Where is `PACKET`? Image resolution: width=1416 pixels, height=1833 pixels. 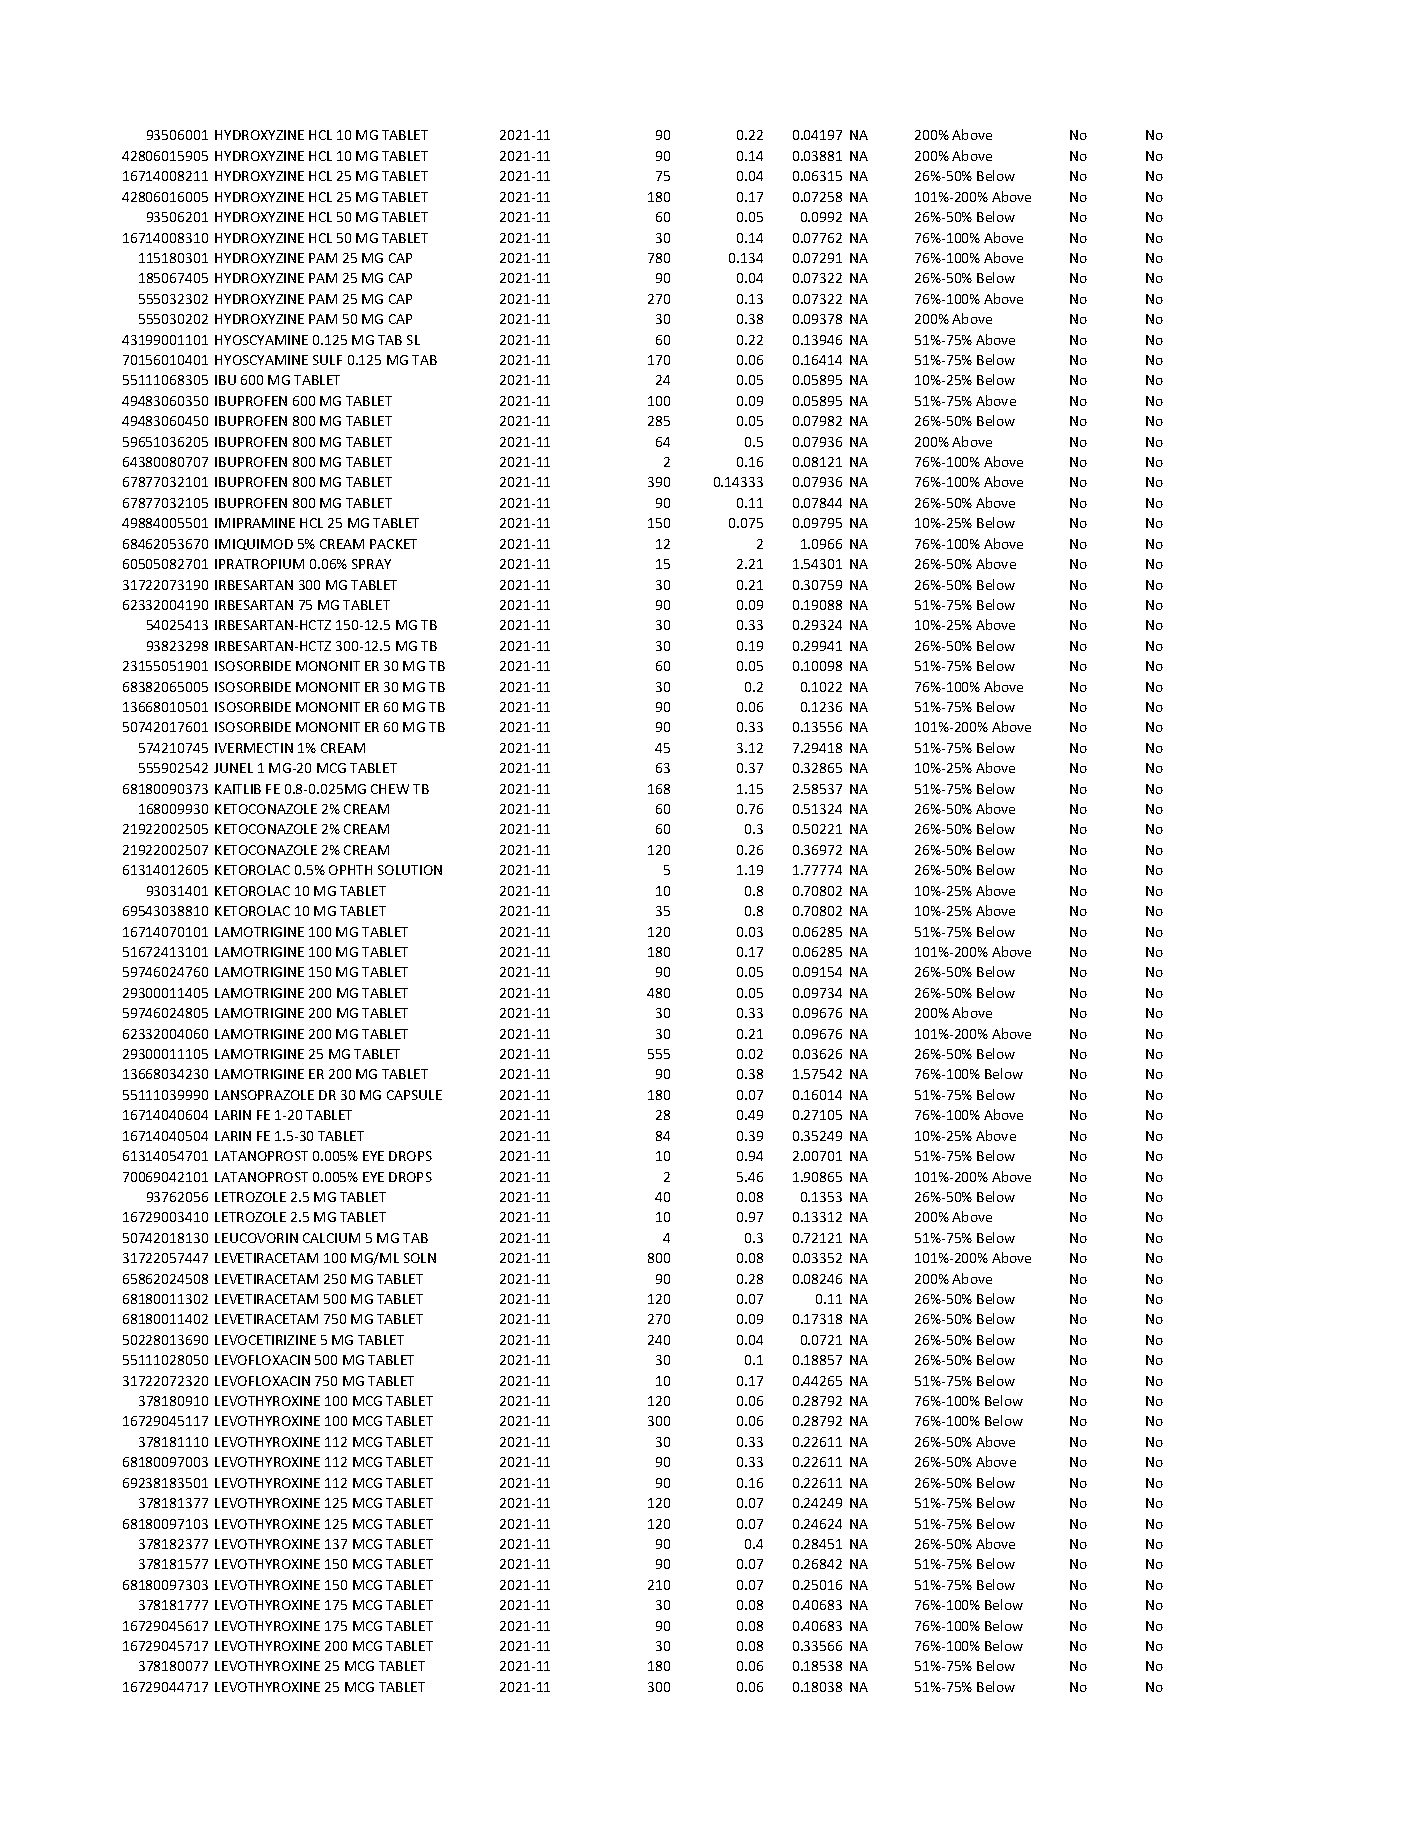 PACKET is located at coordinates (393, 544).
